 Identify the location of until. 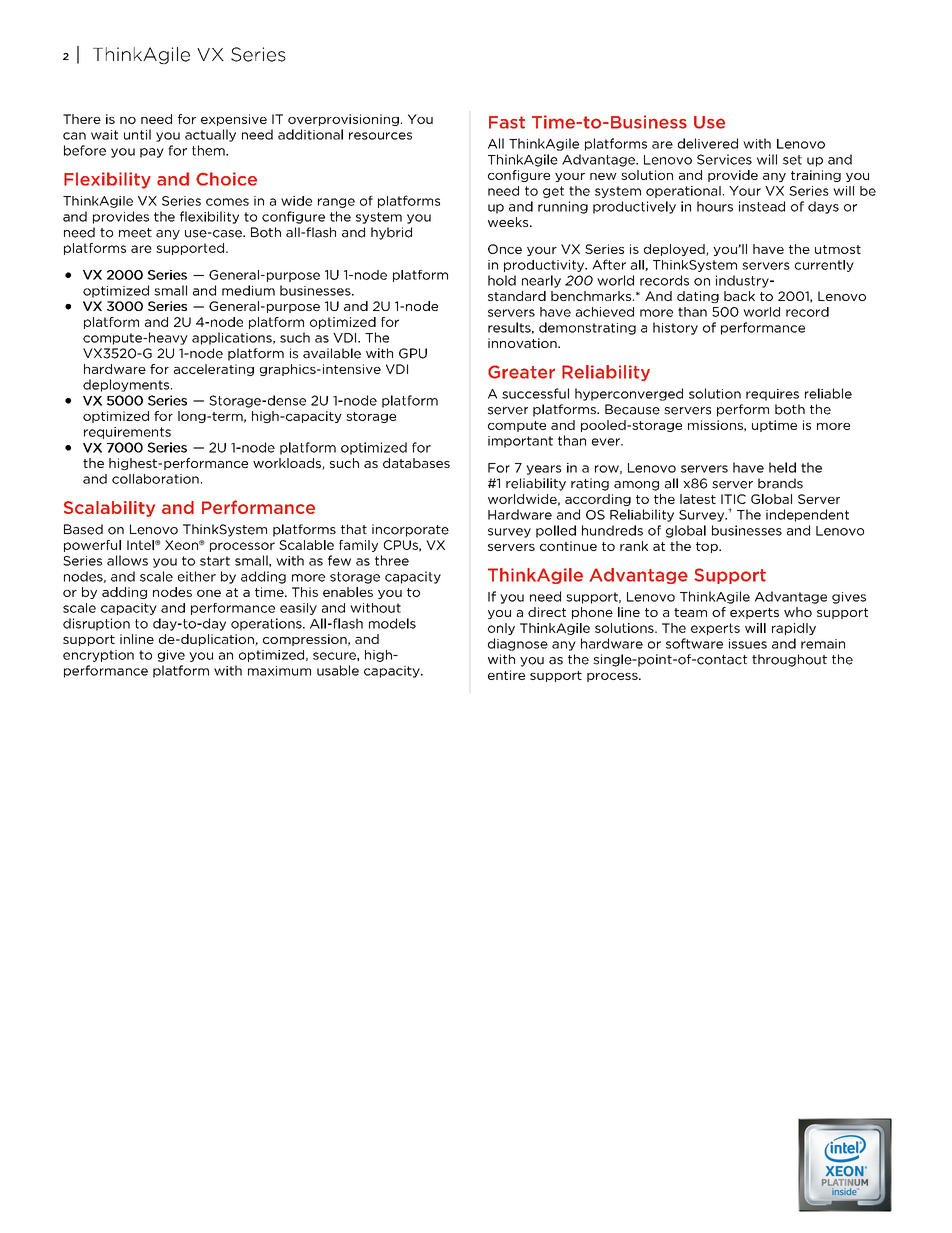
(137, 134).
